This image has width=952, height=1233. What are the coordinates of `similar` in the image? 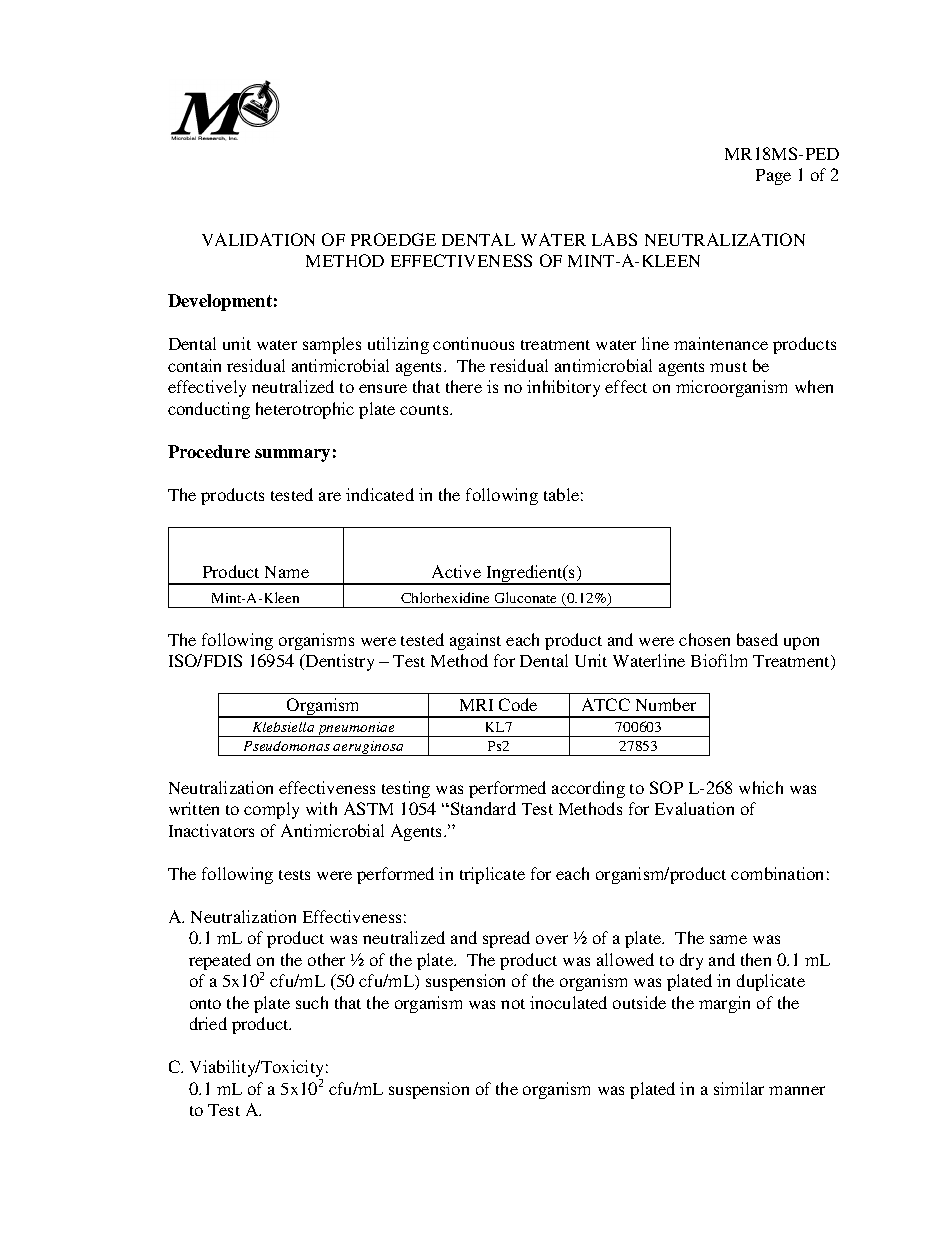 It's located at (739, 1088).
